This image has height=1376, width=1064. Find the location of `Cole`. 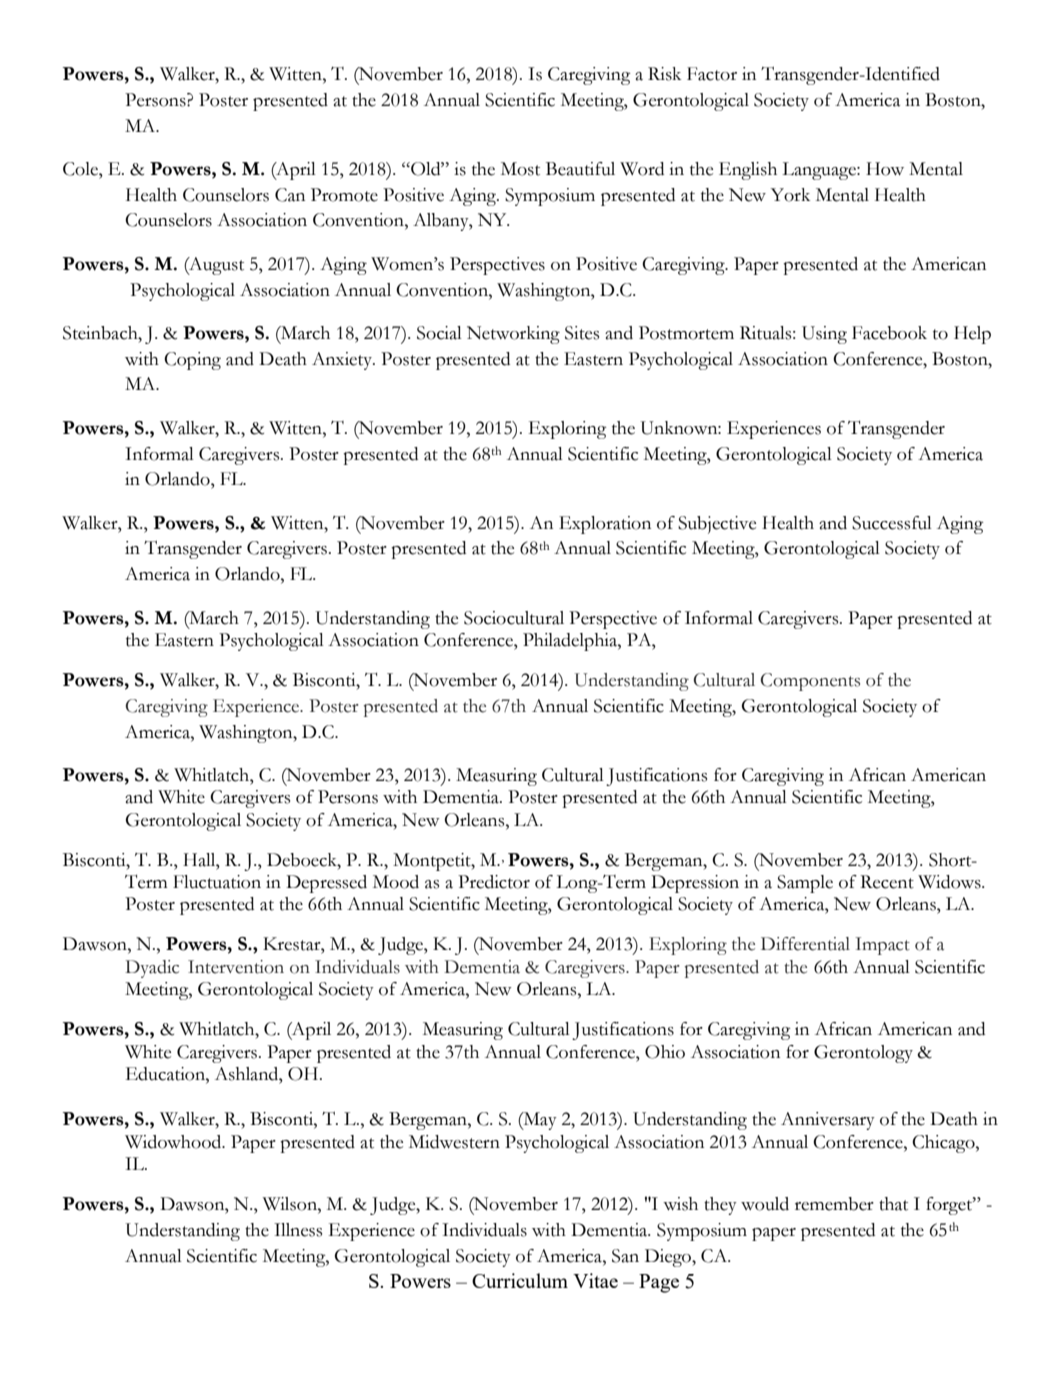

Cole is located at coordinates (81, 169).
